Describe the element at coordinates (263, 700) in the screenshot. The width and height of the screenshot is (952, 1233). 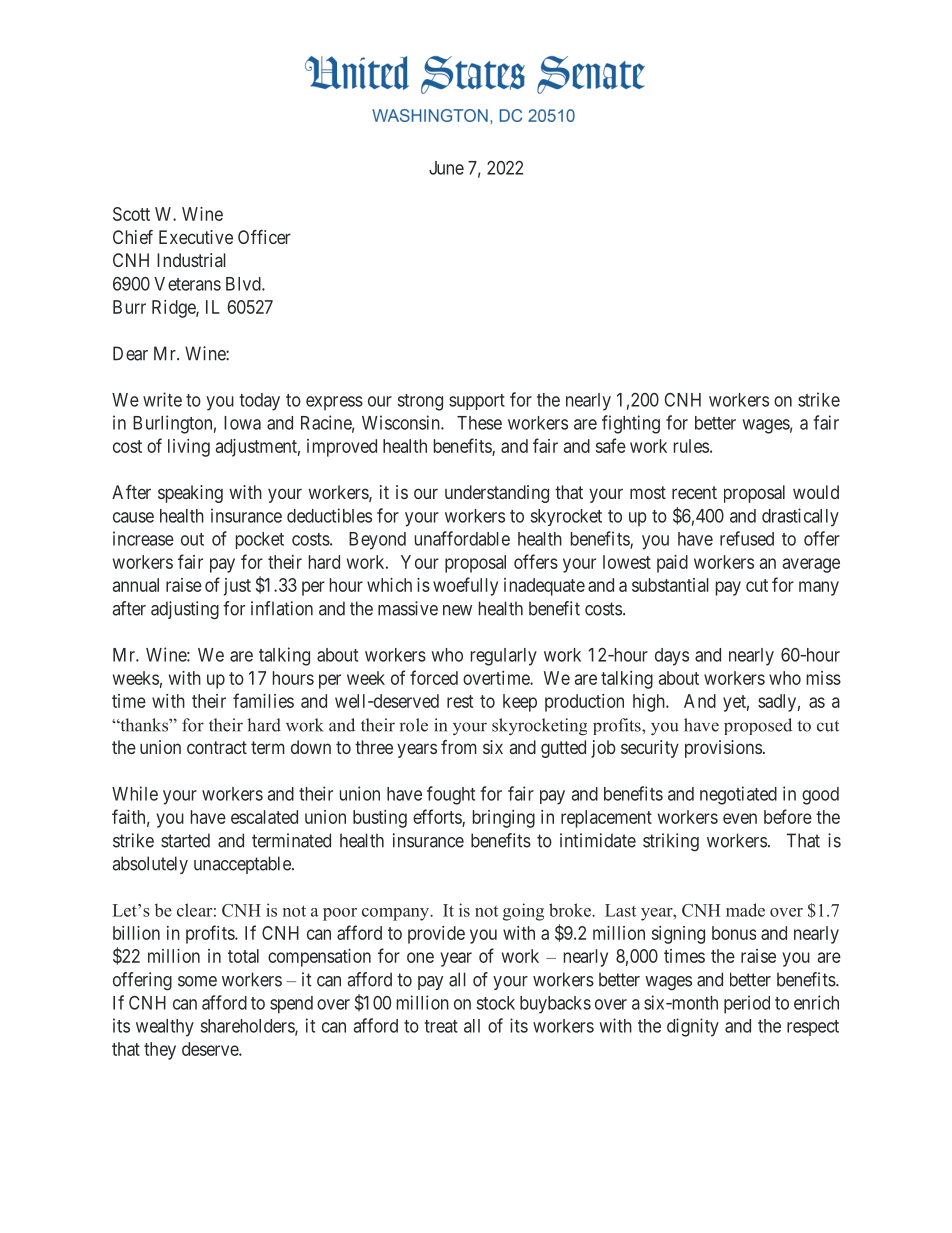
I see `families` at that location.
